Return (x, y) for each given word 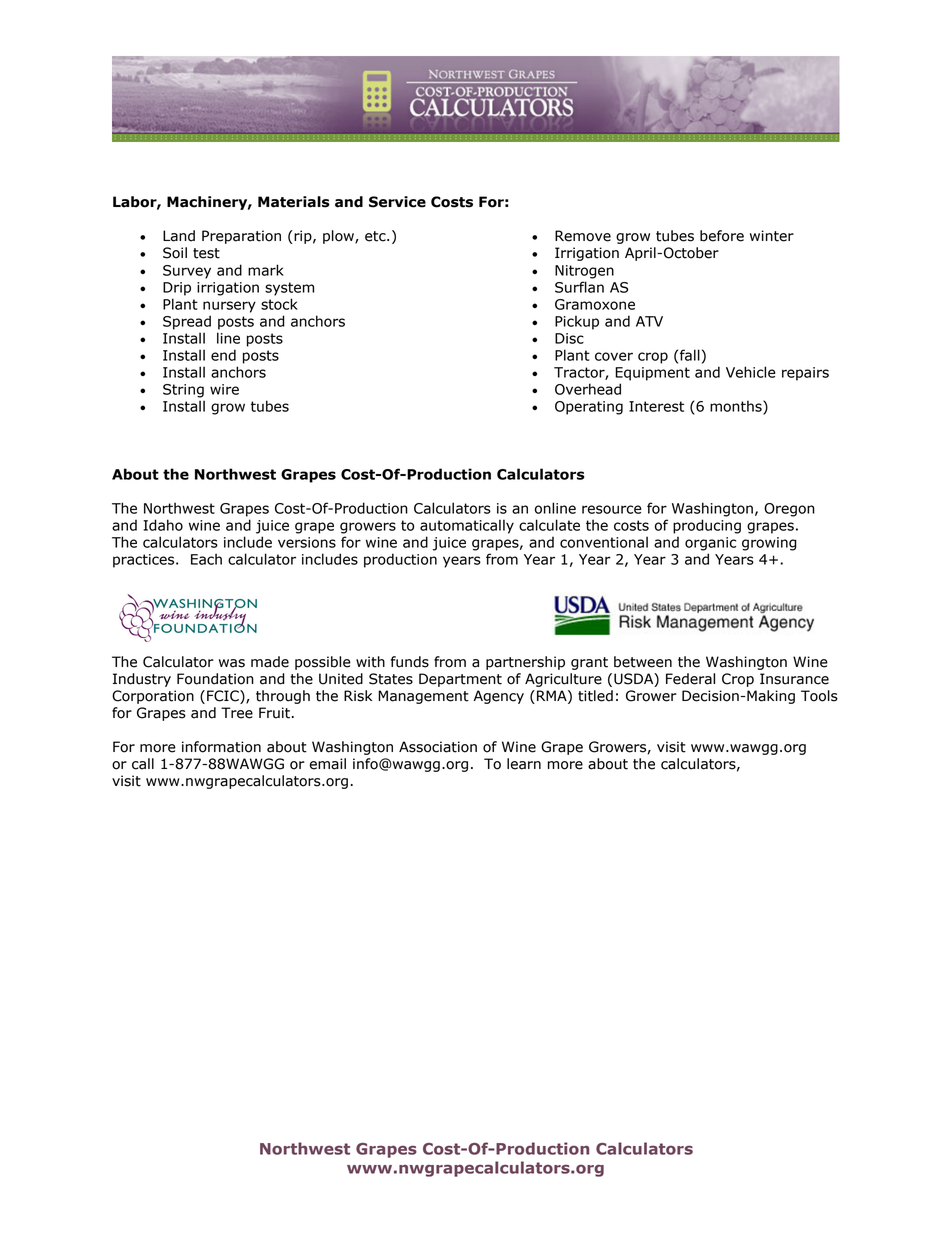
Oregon (789, 510)
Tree (237, 713)
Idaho (163, 525)
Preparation (241, 237)
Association (438, 747)
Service (397, 202)
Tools (819, 696)
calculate (549, 525)
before (722, 236)
